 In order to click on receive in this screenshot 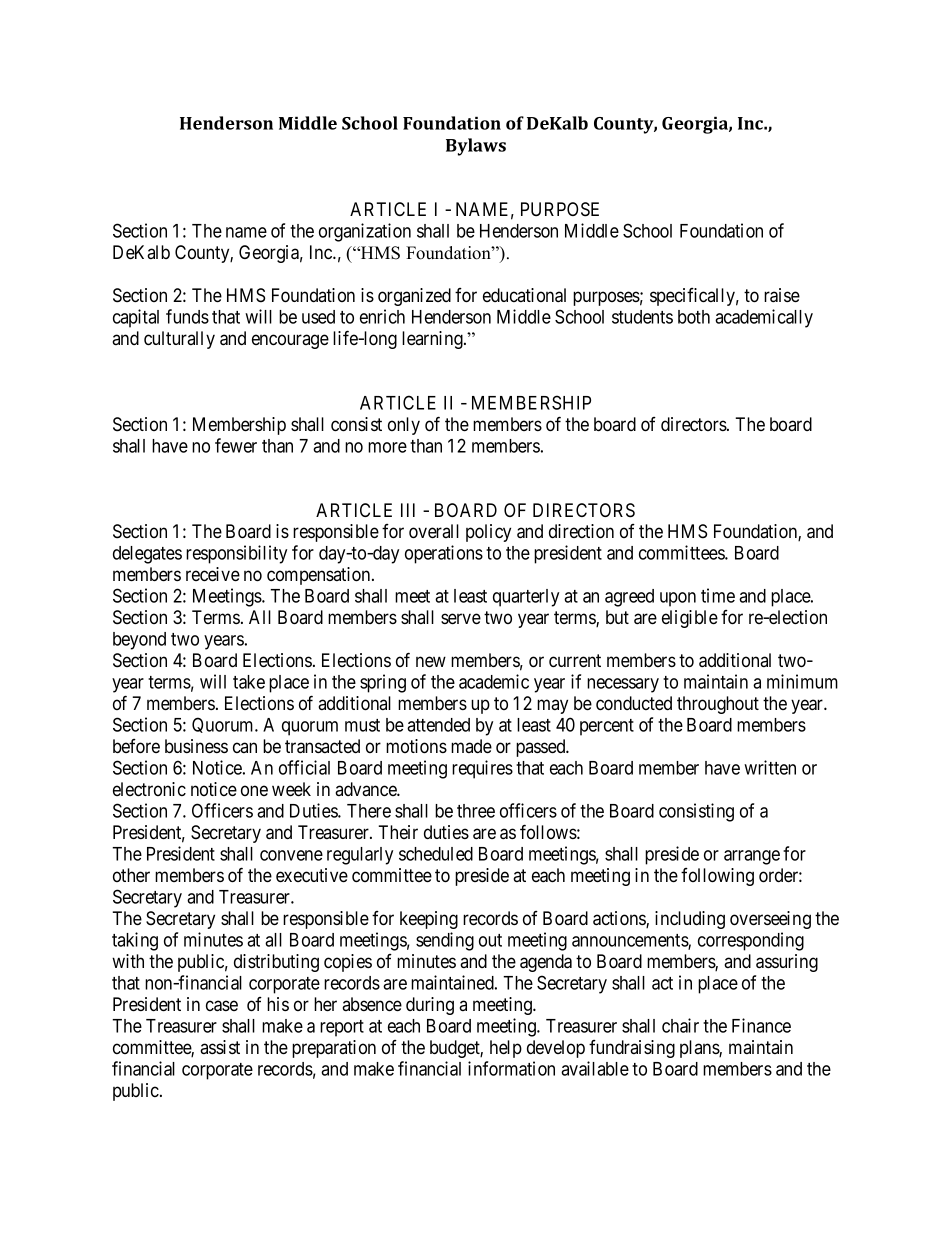, I will do `click(213, 574)`.
